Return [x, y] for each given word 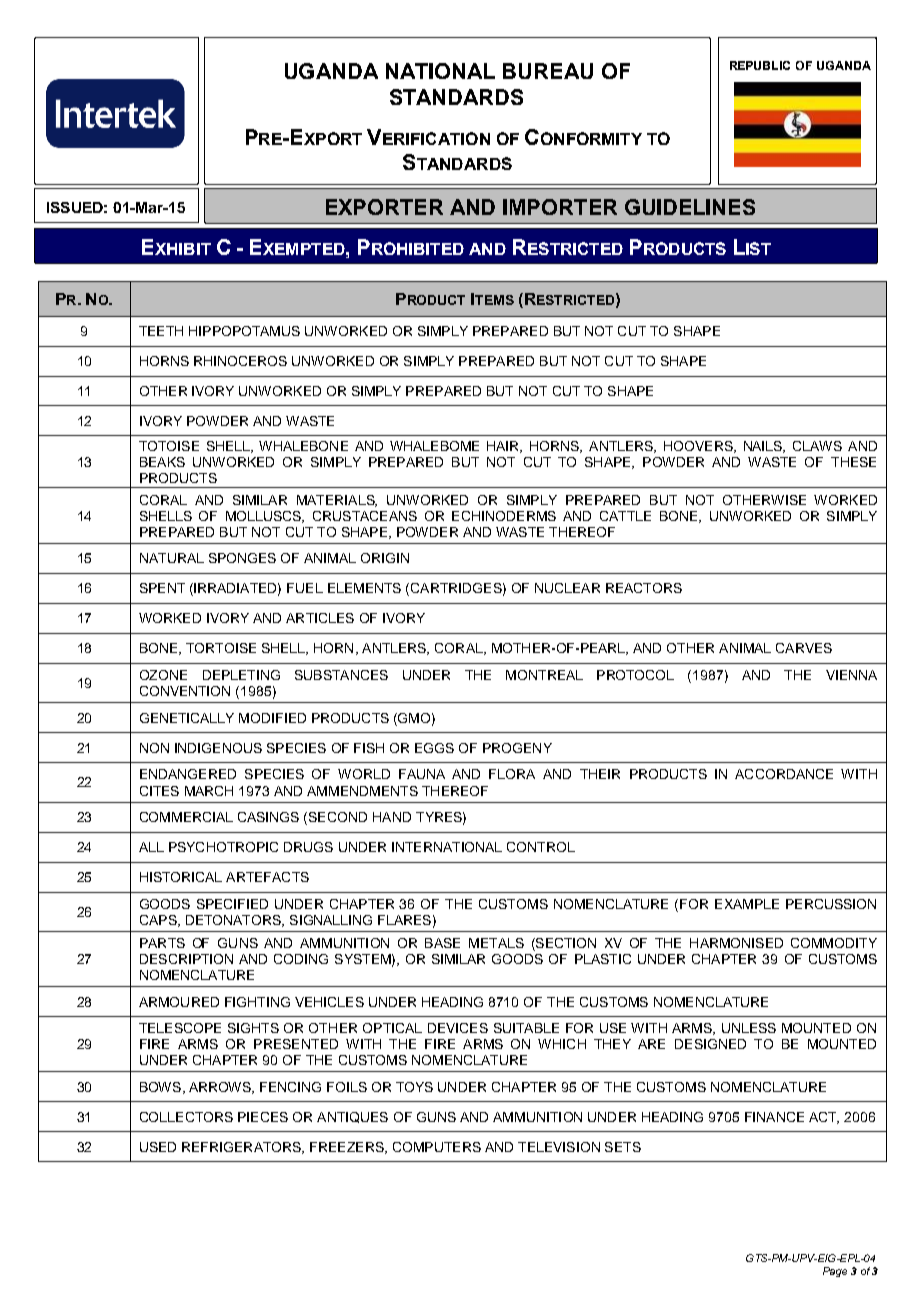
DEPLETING [241, 675]
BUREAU [548, 71]
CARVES [804, 648]
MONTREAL [544, 675]
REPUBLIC [760, 65]
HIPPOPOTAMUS [244, 331]
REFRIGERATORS [242, 1148]
